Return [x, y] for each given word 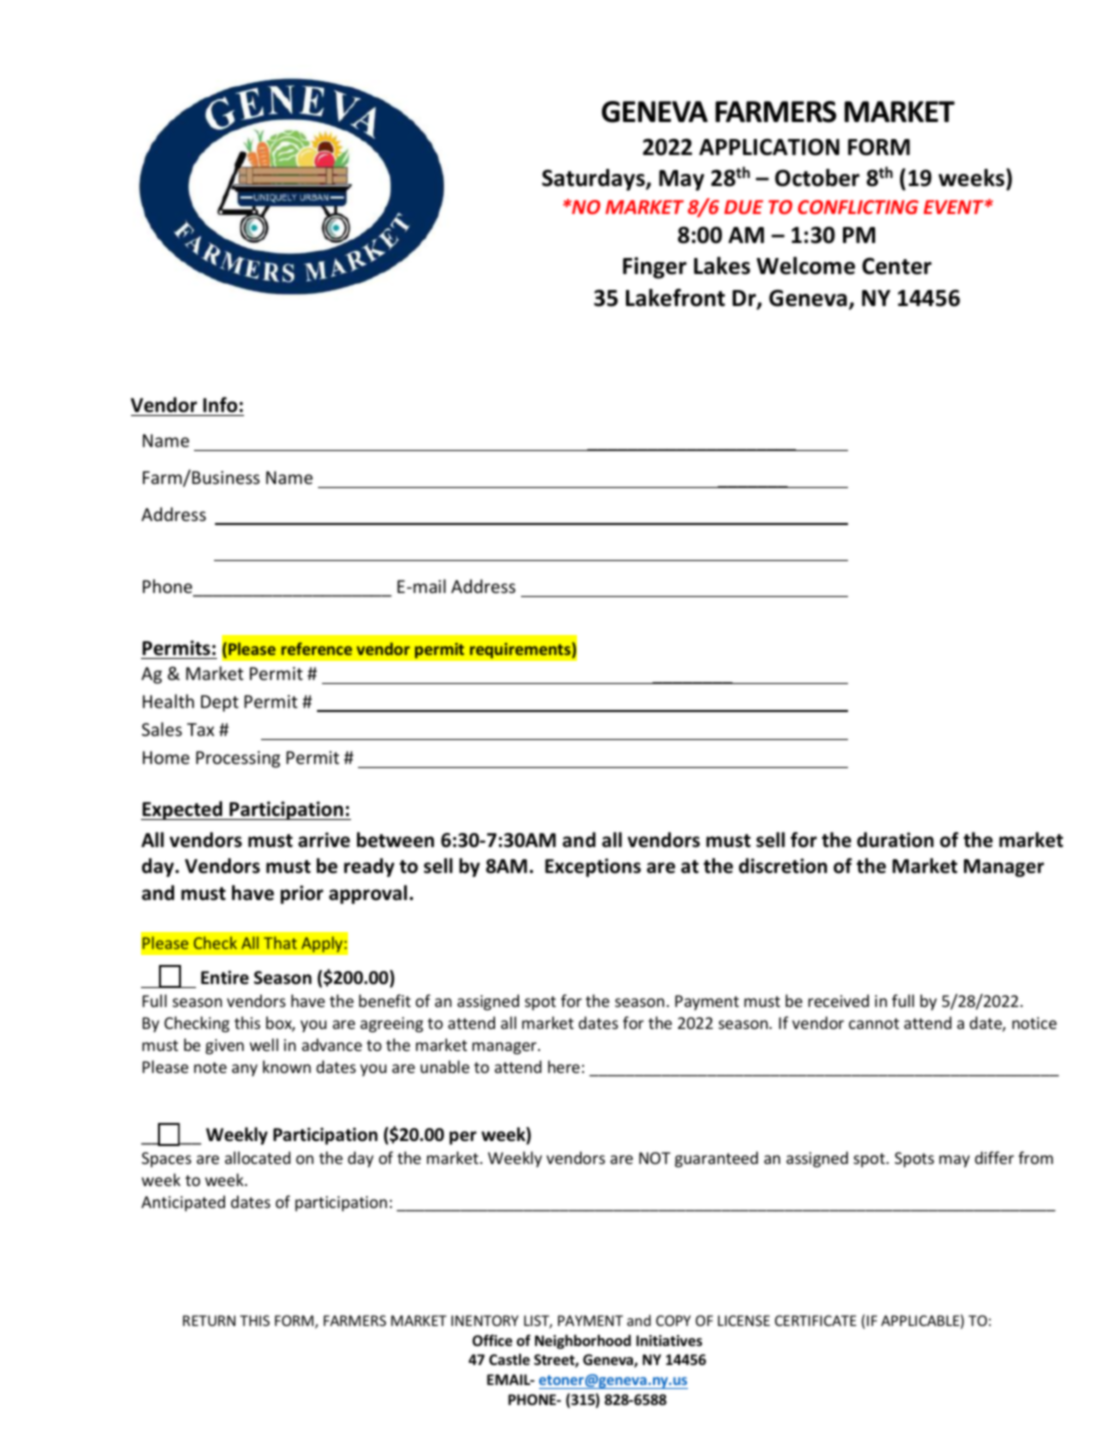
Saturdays [594, 180]
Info [221, 405]
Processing [238, 759]
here [564, 1066]
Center [897, 266]
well [264, 1044]
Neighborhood [583, 1341]
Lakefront [675, 297]
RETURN [209, 1320]
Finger [655, 268]
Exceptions [593, 867]
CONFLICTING [858, 207]
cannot [874, 1023]
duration [895, 840]
